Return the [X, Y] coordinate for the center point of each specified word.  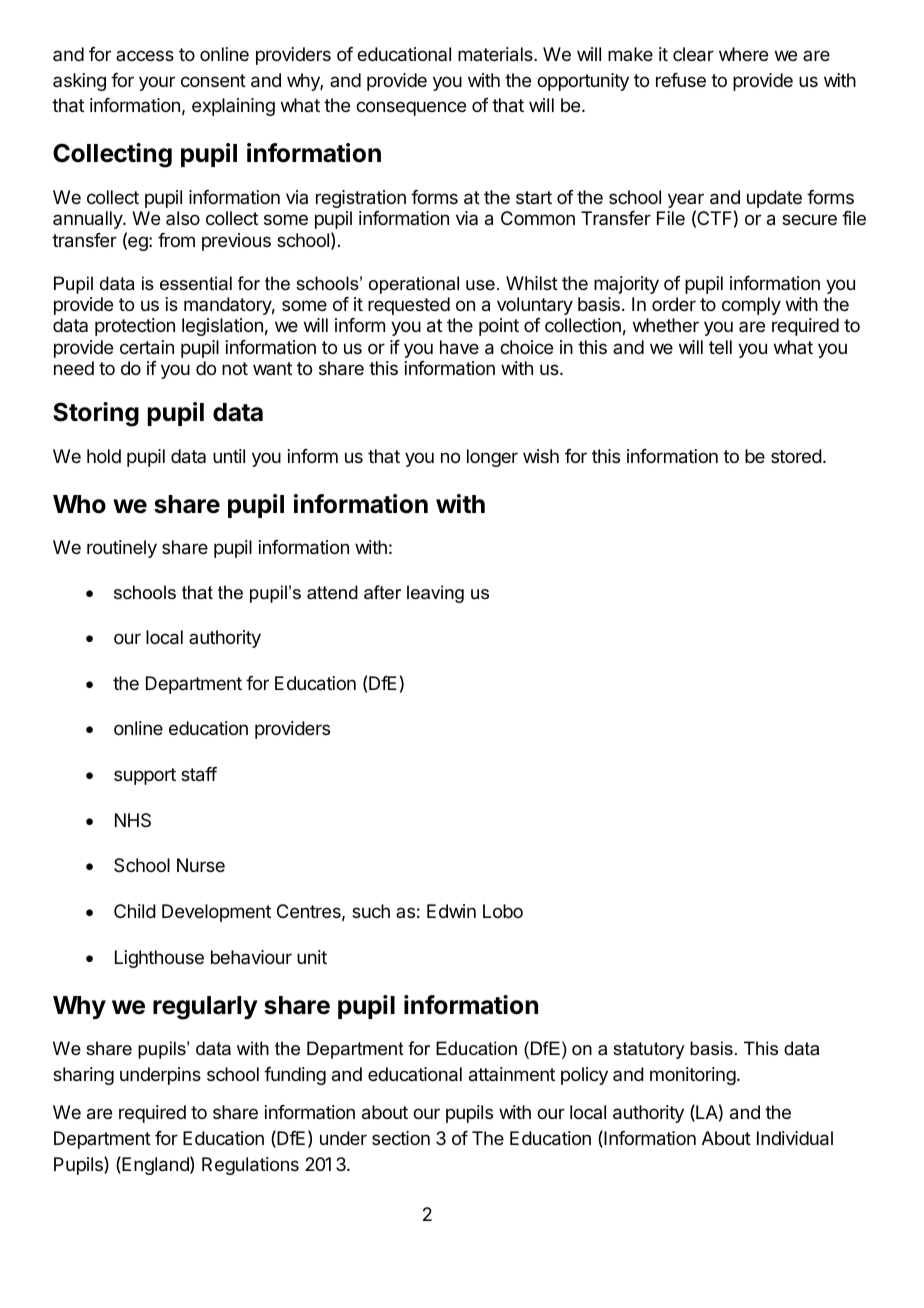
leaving [435, 594]
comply [751, 306]
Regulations [250, 1166]
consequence [411, 108]
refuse [681, 80]
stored [796, 456]
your [157, 83]
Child [135, 911]
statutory [648, 1050]
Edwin [451, 911]
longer [492, 458]
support [145, 776]
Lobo [503, 911]
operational [414, 285]
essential [196, 283]
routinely [122, 549]
